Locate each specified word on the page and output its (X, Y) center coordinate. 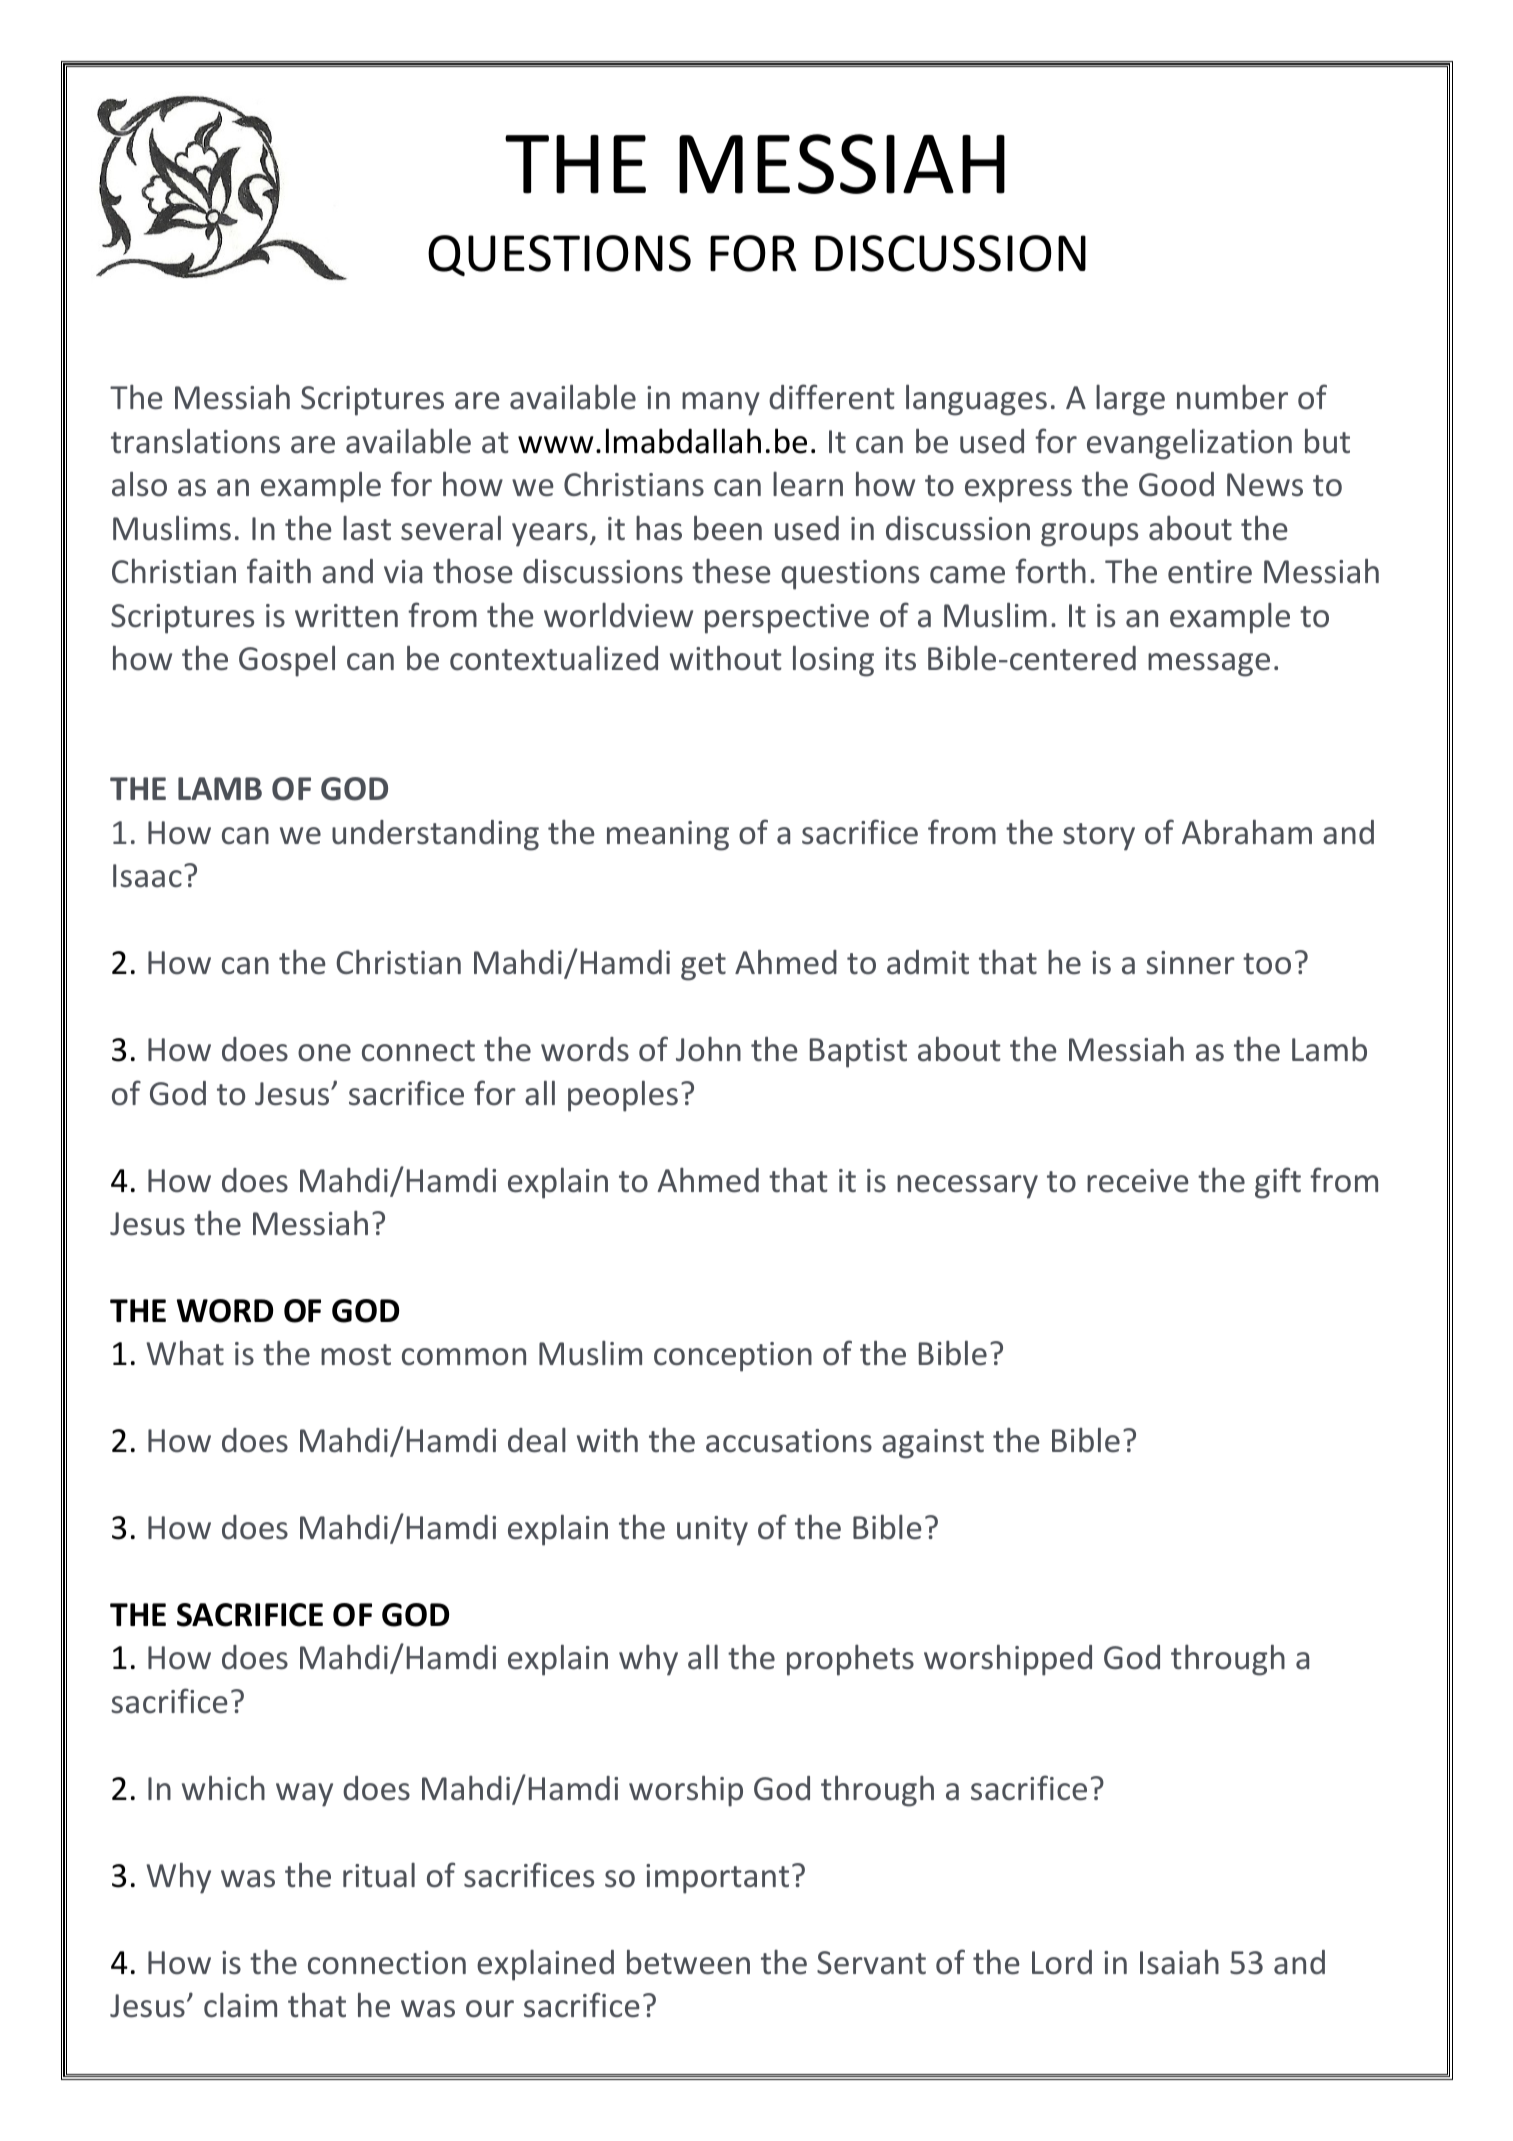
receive (1138, 1181)
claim (240, 2005)
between (688, 1962)
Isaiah (1179, 1962)
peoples (623, 1096)
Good (1176, 484)
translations (195, 441)
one (324, 1053)
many (721, 404)
